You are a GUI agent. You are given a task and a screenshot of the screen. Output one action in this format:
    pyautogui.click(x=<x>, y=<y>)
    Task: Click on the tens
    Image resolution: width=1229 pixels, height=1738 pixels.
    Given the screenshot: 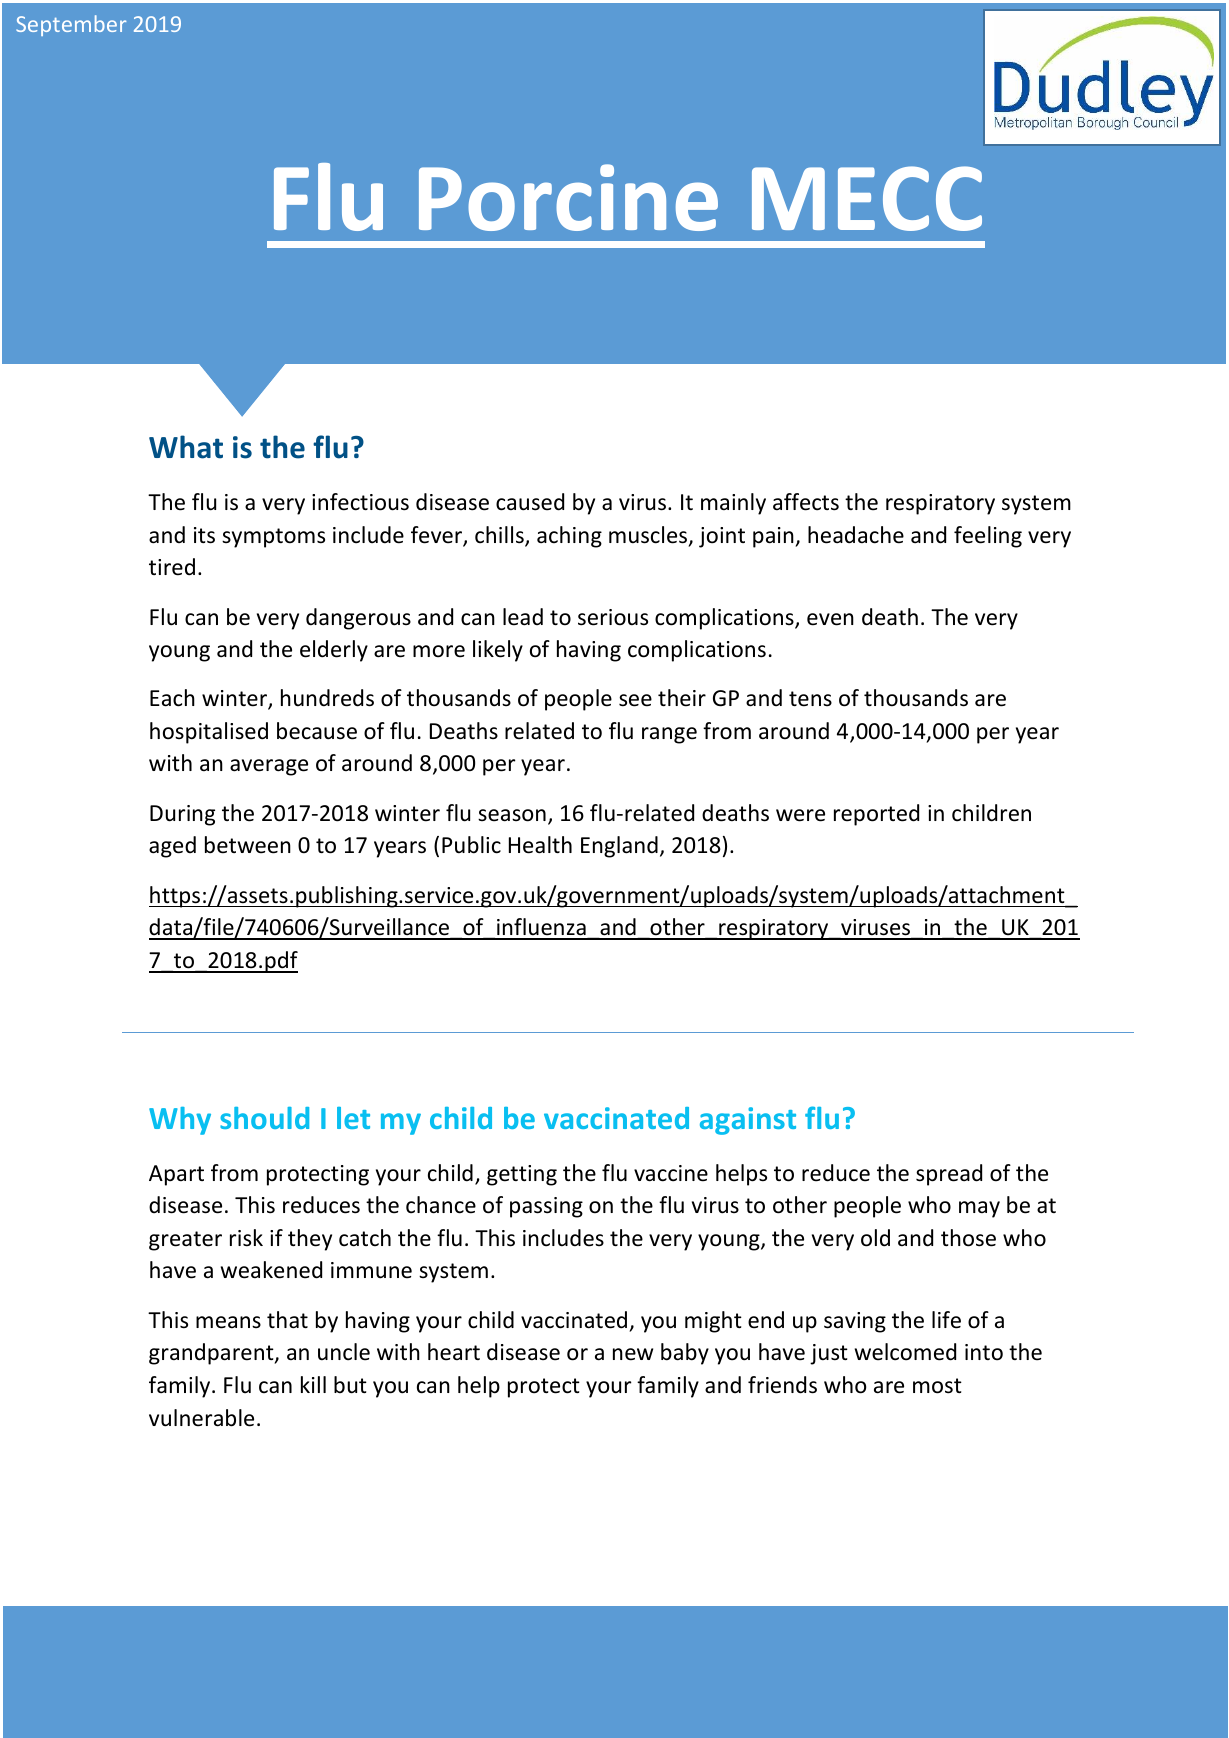 What is the action you would take?
    pyautogui.click(x=810, y=699)
